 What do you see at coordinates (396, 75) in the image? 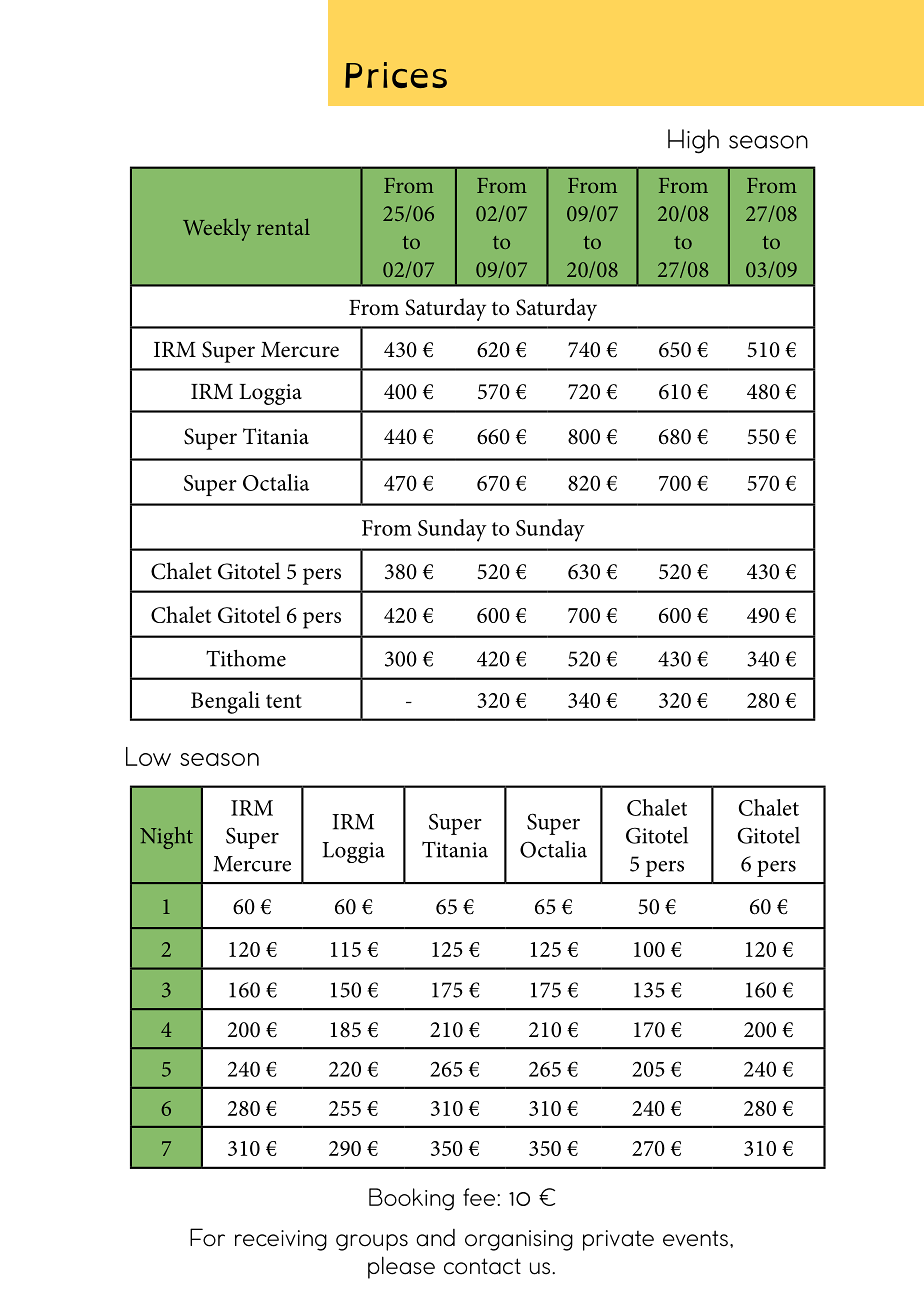
I see `Prices` at bounding box center [396, 75].
